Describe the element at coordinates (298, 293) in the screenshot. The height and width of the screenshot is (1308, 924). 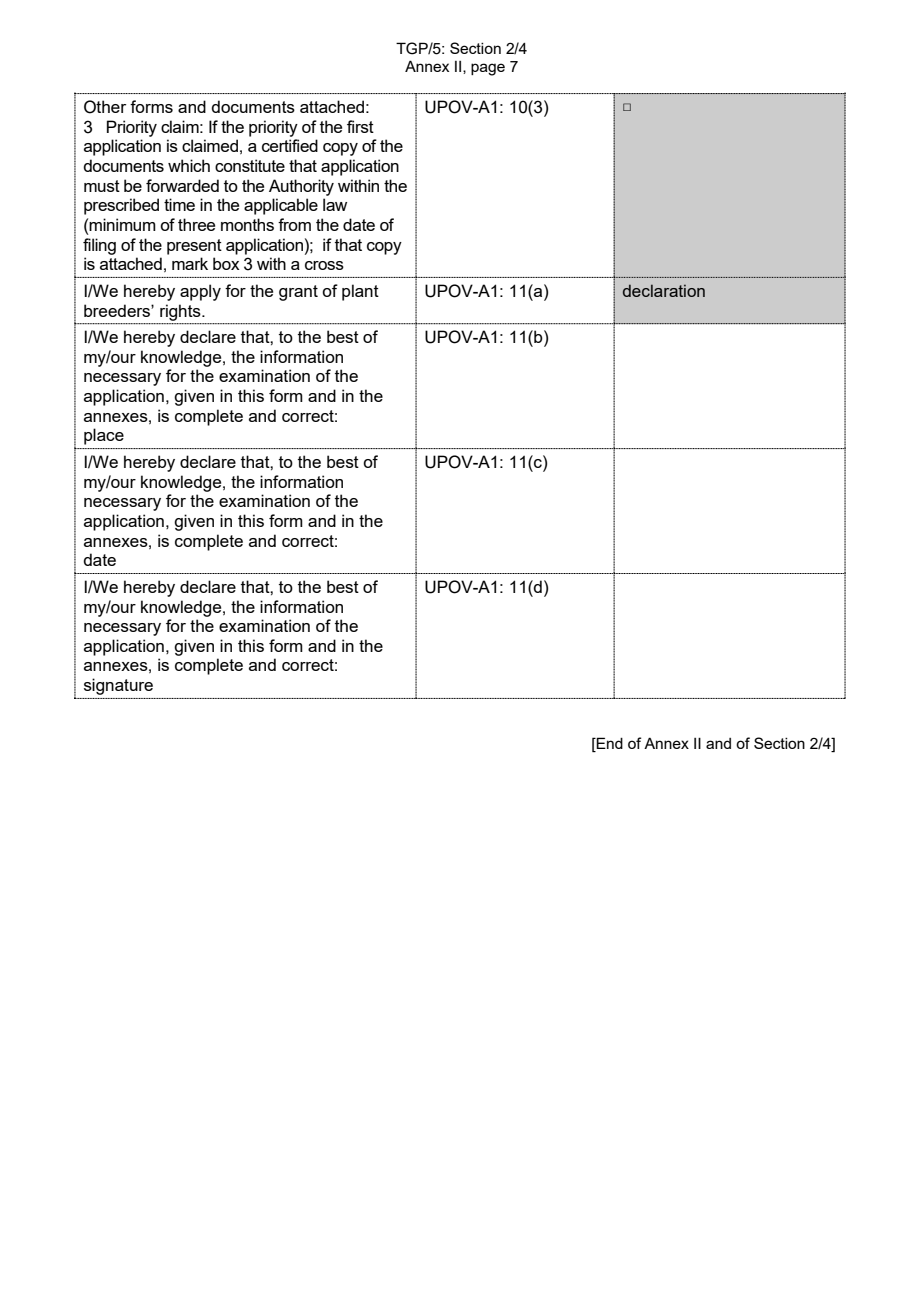
I see `grant` at that location.
